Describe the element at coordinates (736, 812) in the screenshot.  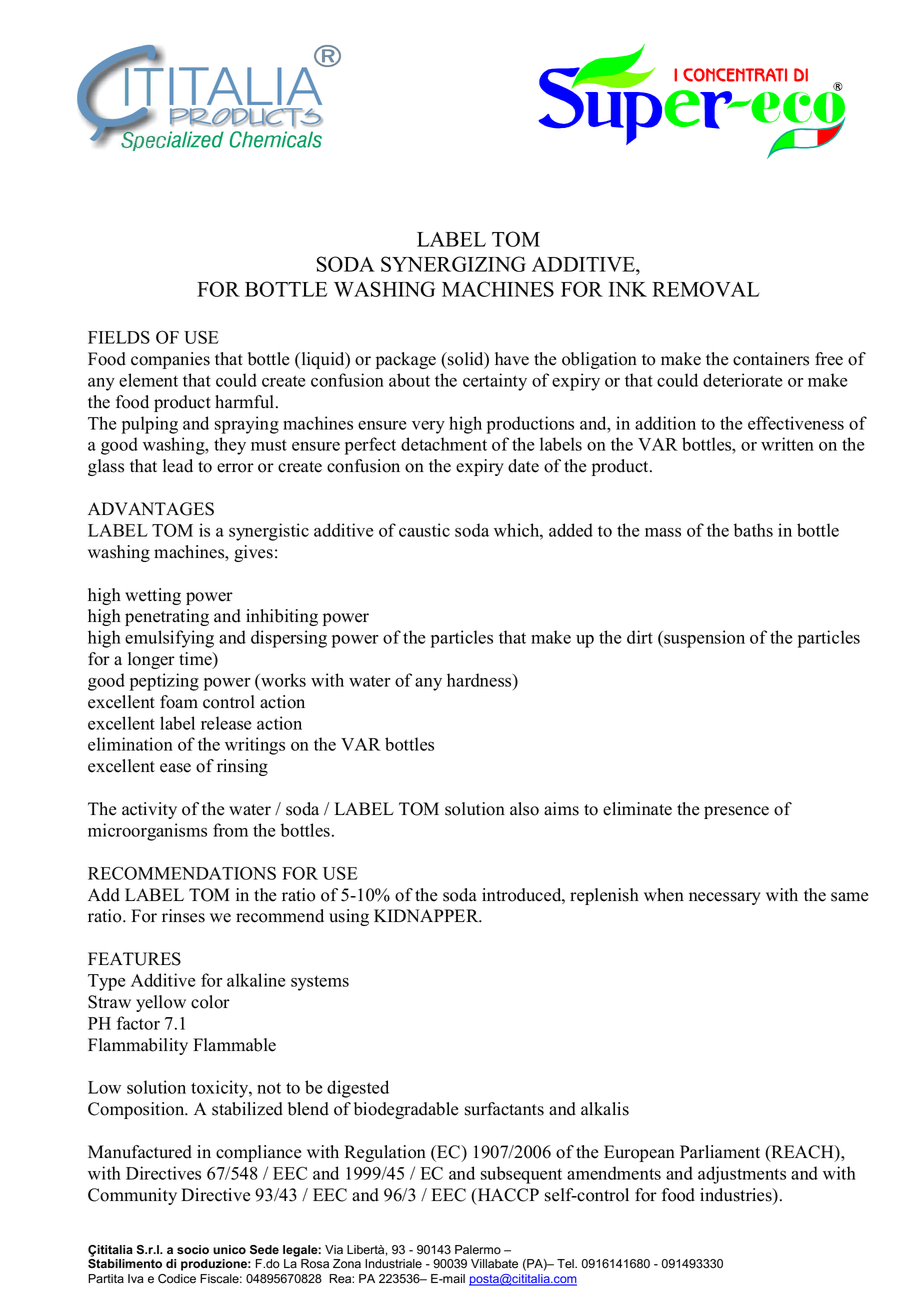
I see `presence` at that location.
